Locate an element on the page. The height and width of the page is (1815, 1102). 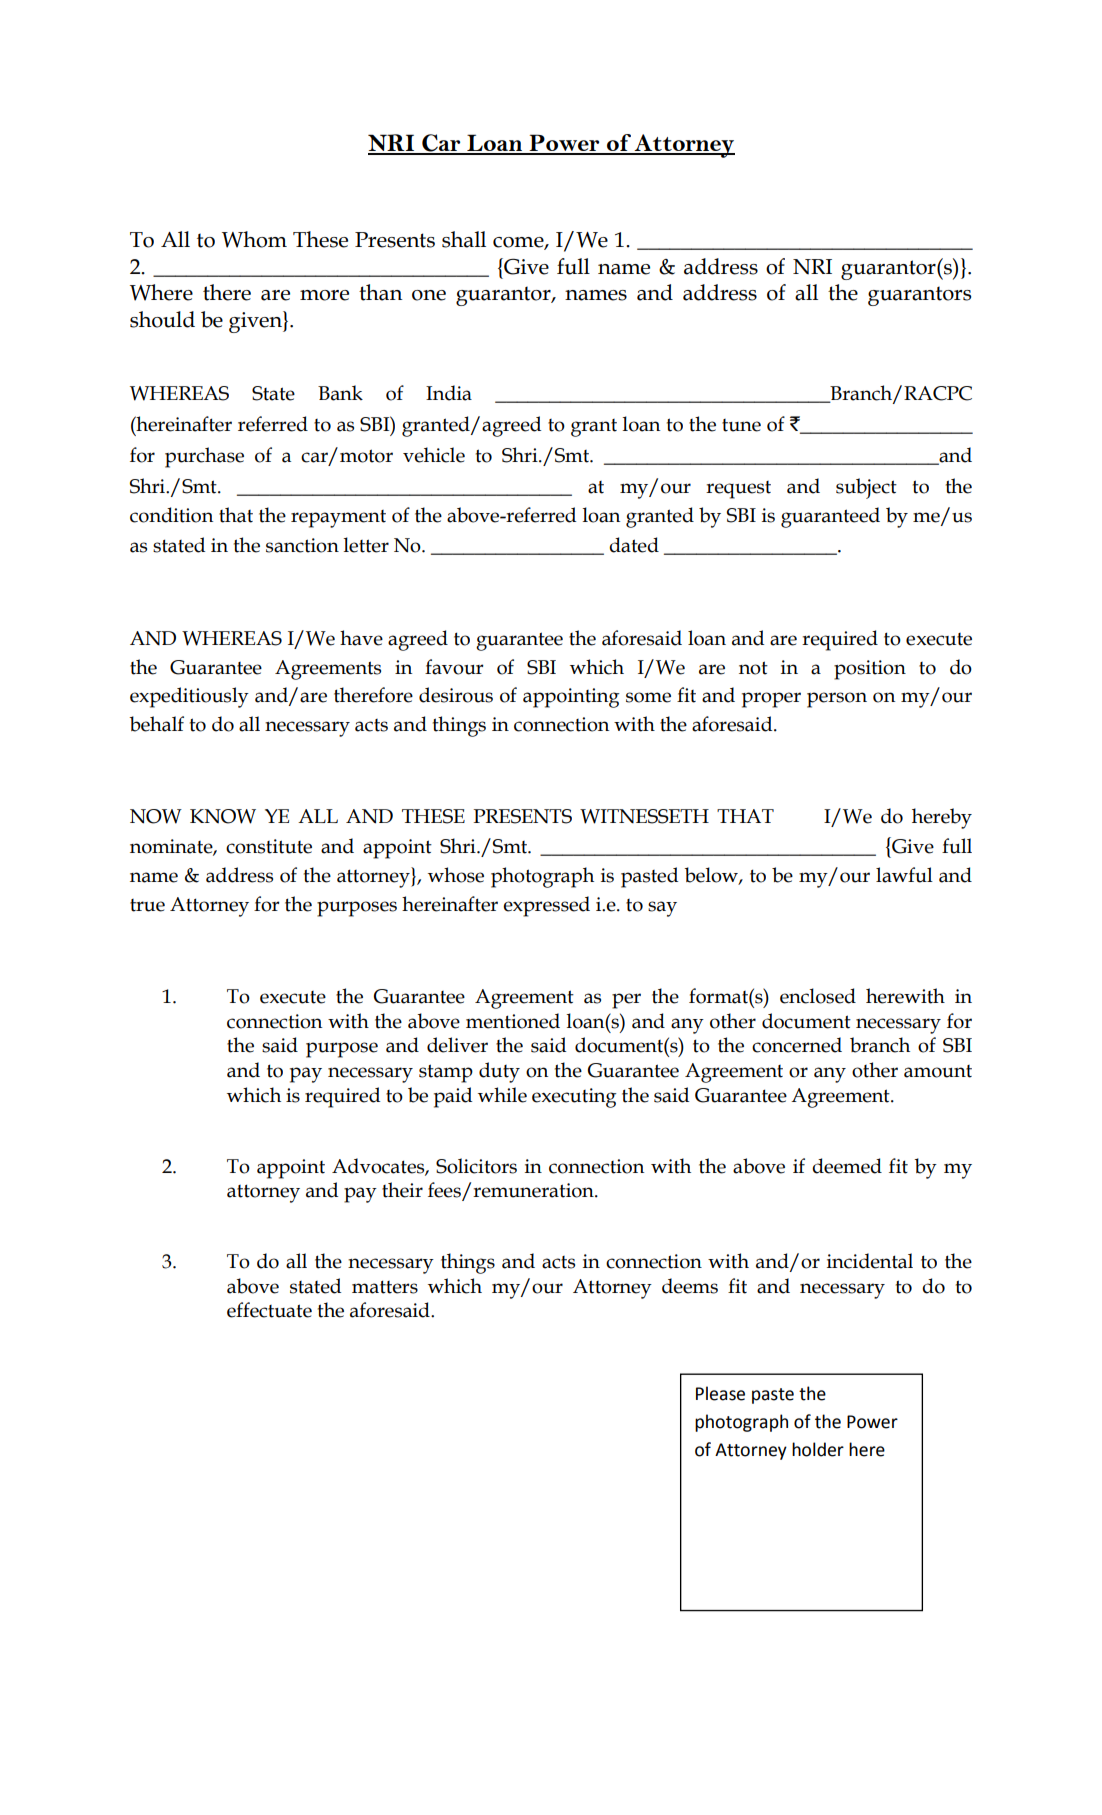
expressed is located at coordinates (546, 906).
